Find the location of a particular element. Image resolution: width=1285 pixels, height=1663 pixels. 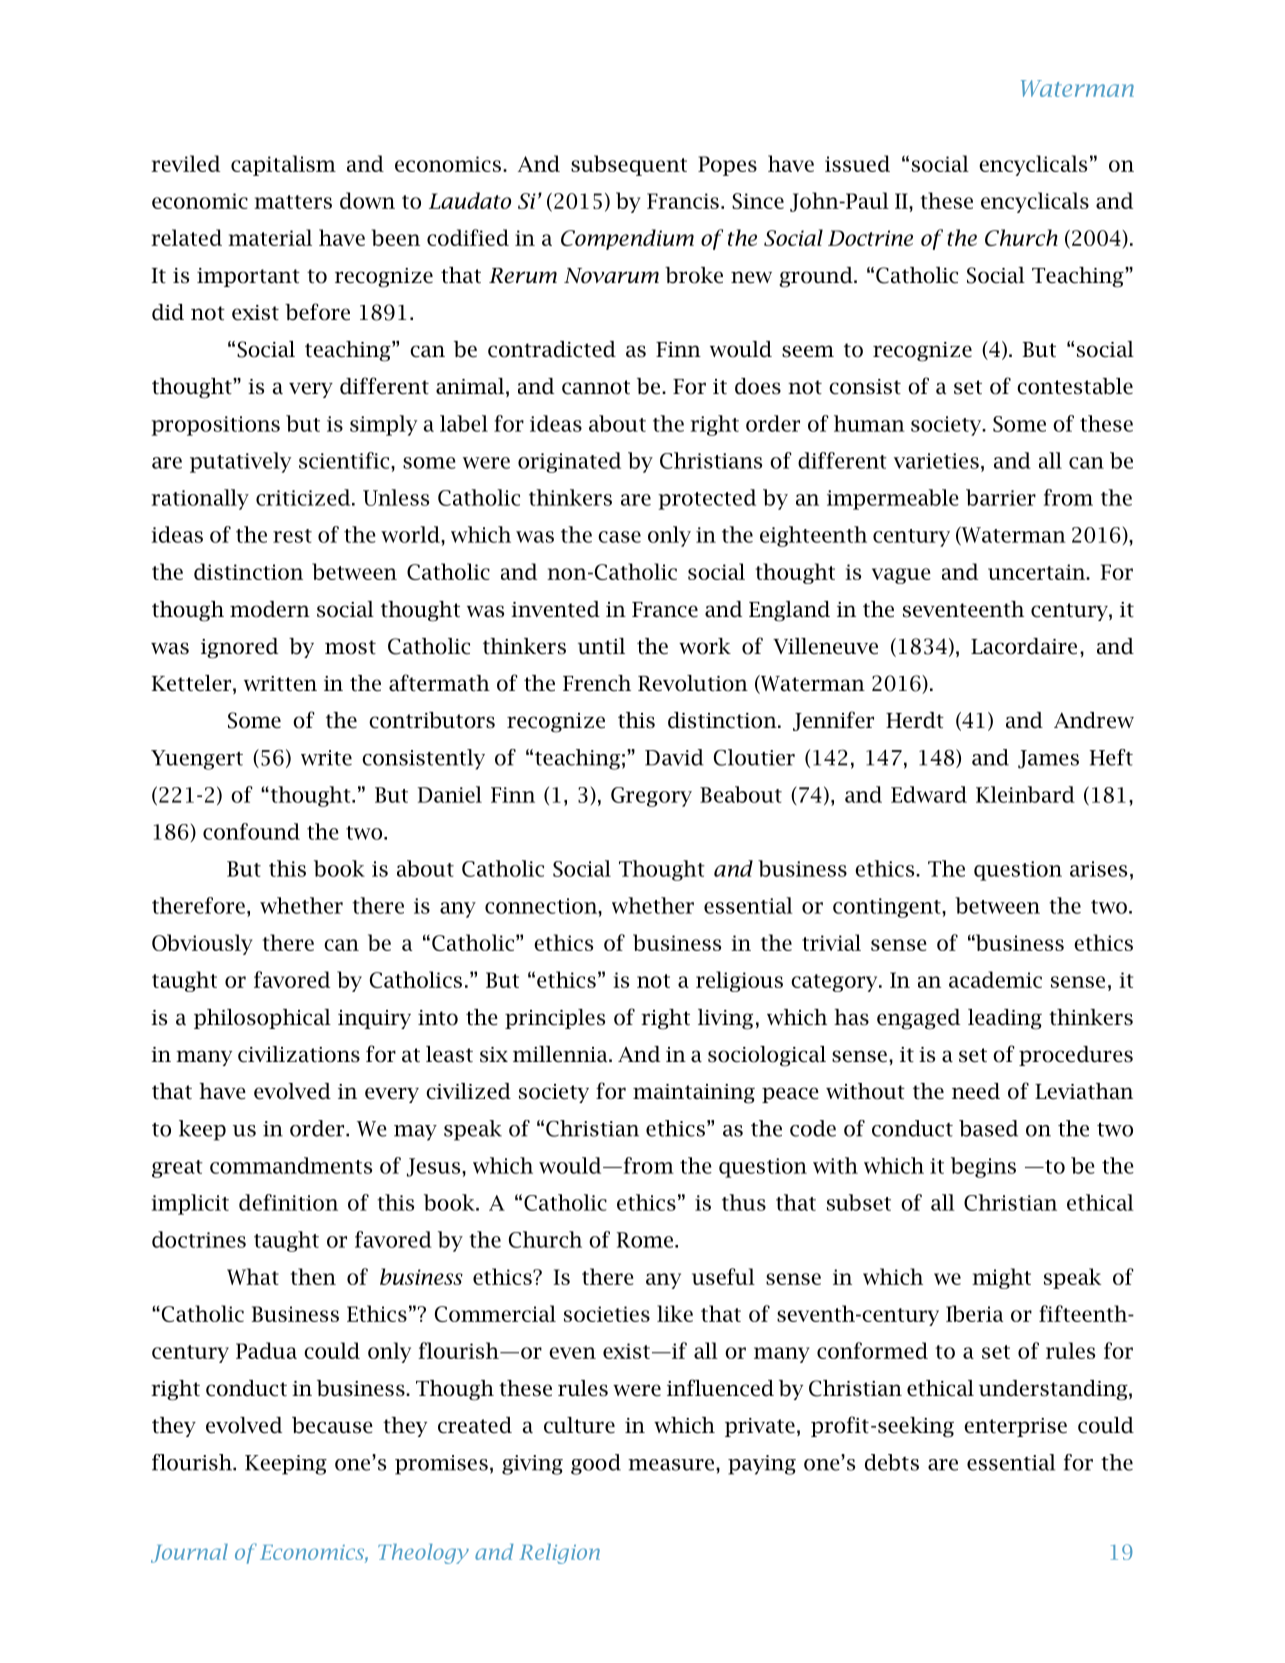

rest is located at coordinates (292, 536).
